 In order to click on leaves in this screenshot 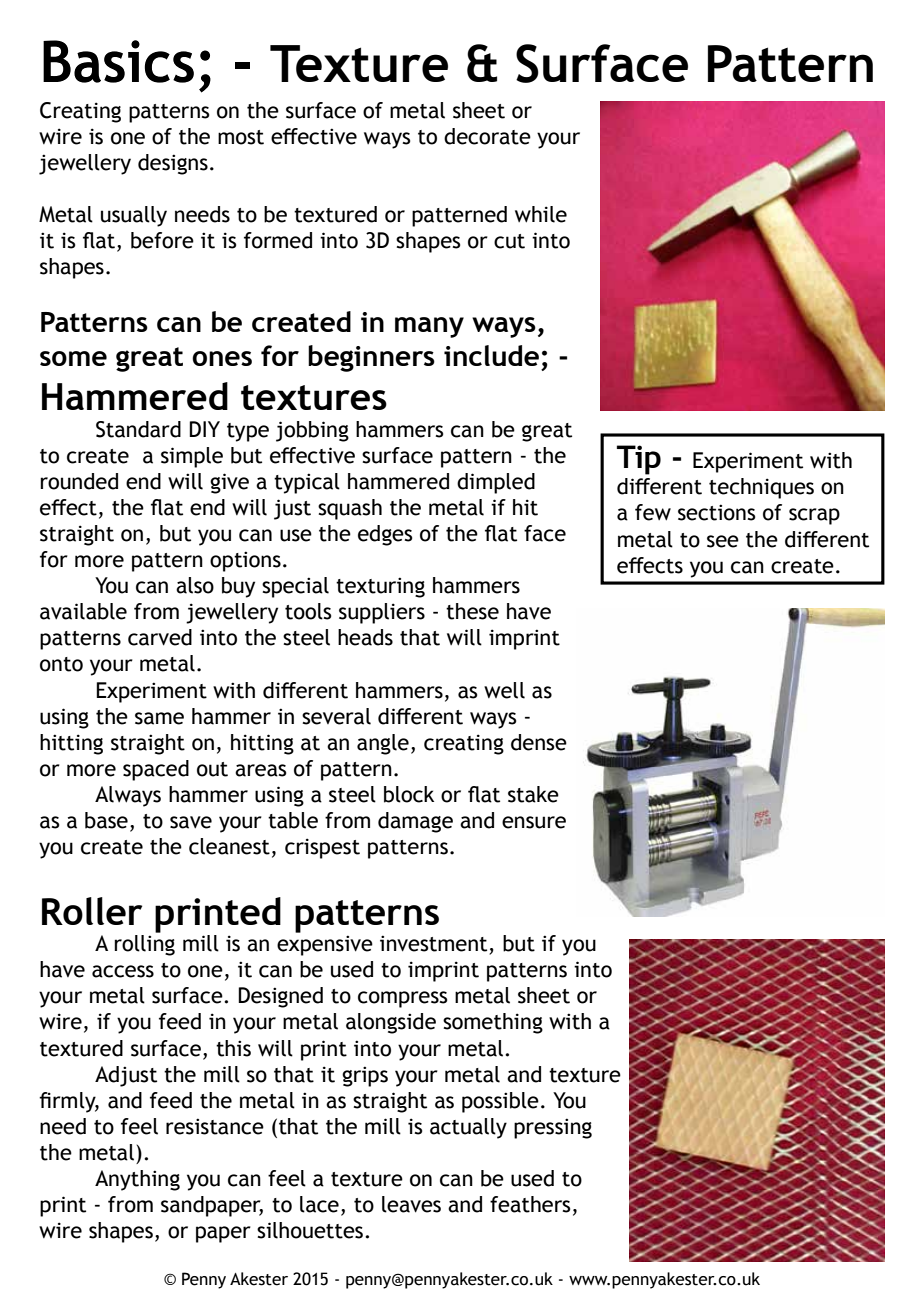, I will do `click(411, 1204)`.
